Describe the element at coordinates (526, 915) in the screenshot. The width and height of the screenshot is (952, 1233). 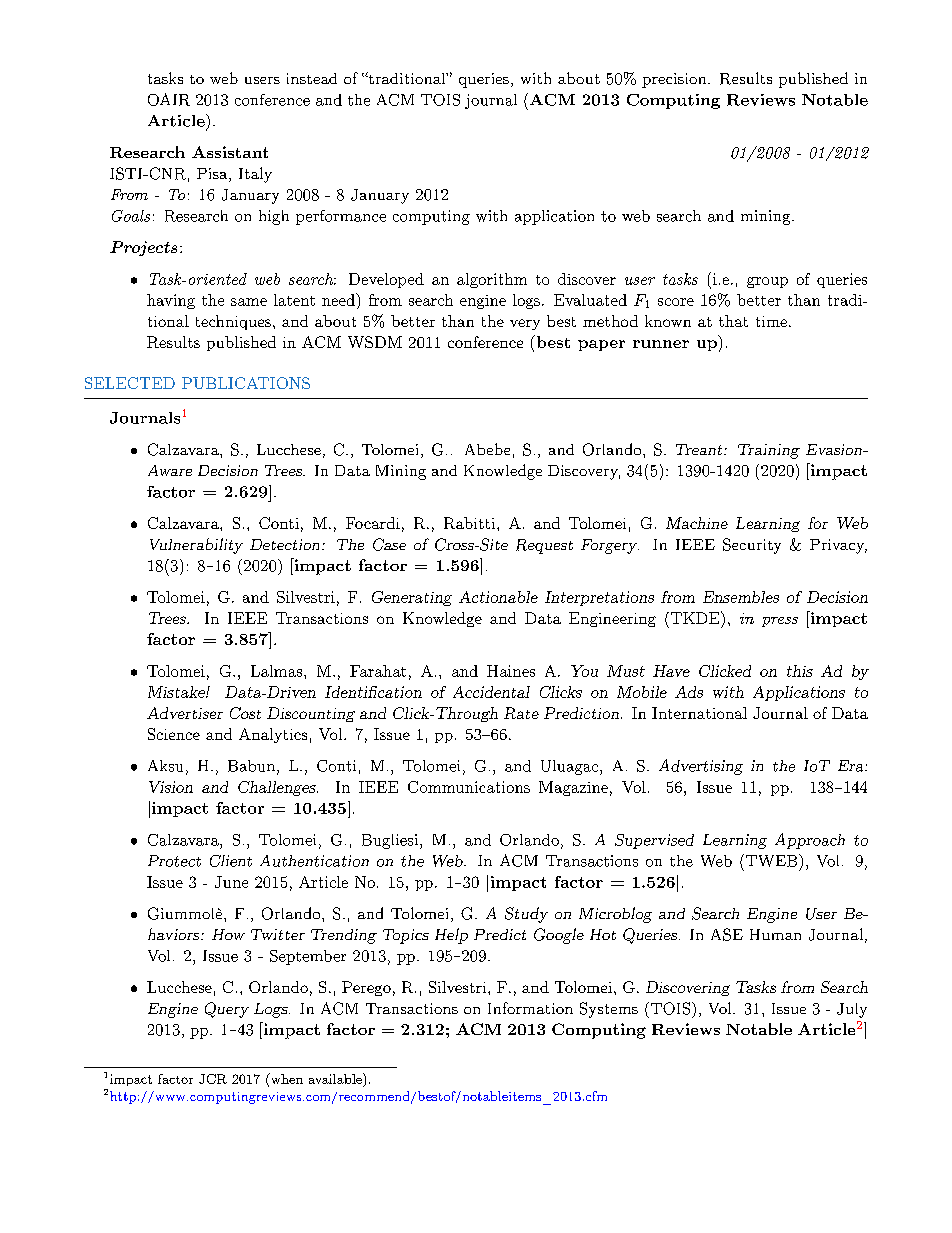
I see `Study` at that location.
